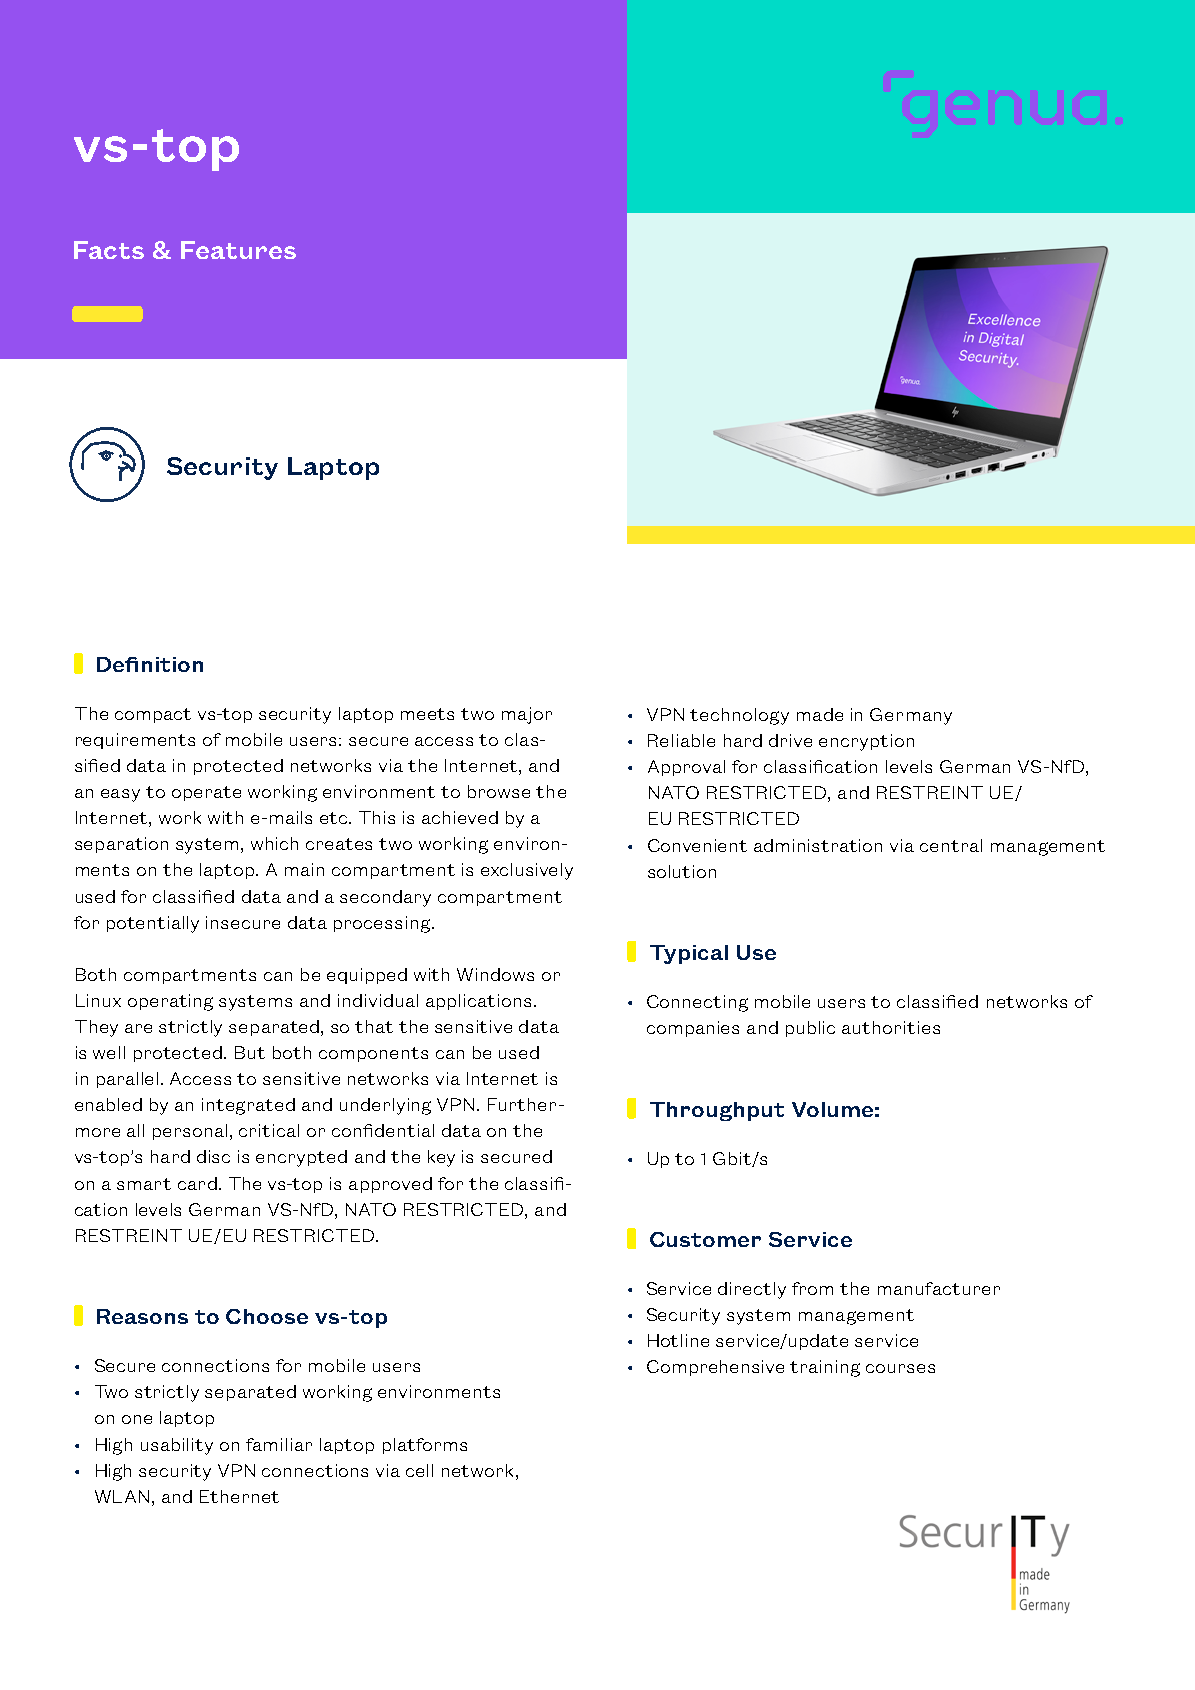  What do you see at coordinates (866, 742) in the document?
I see `encryption` at bounding box center [866, 742].
